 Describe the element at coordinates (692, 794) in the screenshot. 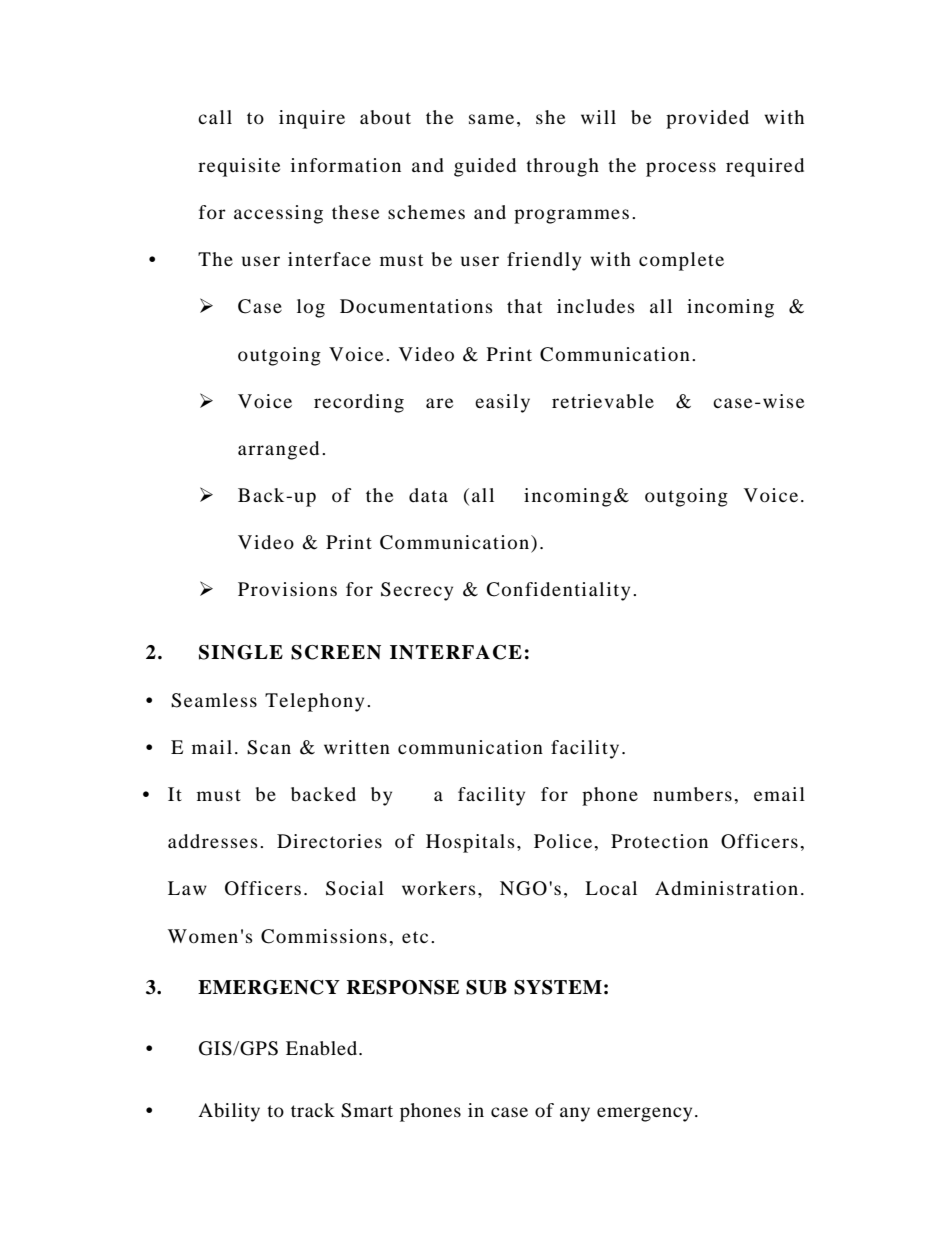

I see `numbers` at that location.
